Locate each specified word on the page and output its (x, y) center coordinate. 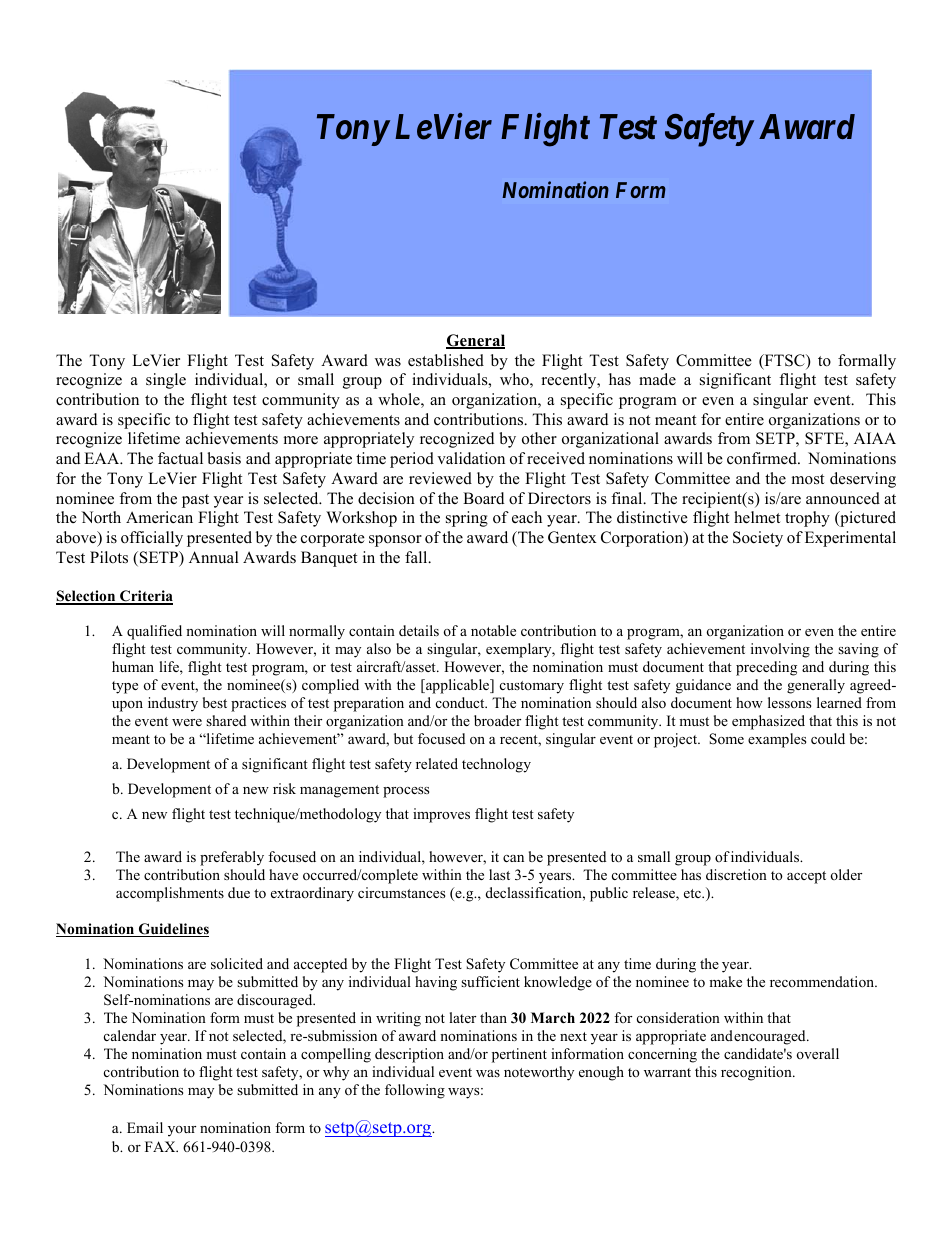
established (446, 360)
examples (777, 740)
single (166, 381)
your (182, 1131)
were (187, 722)
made (657, 379)
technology (496, 765)
